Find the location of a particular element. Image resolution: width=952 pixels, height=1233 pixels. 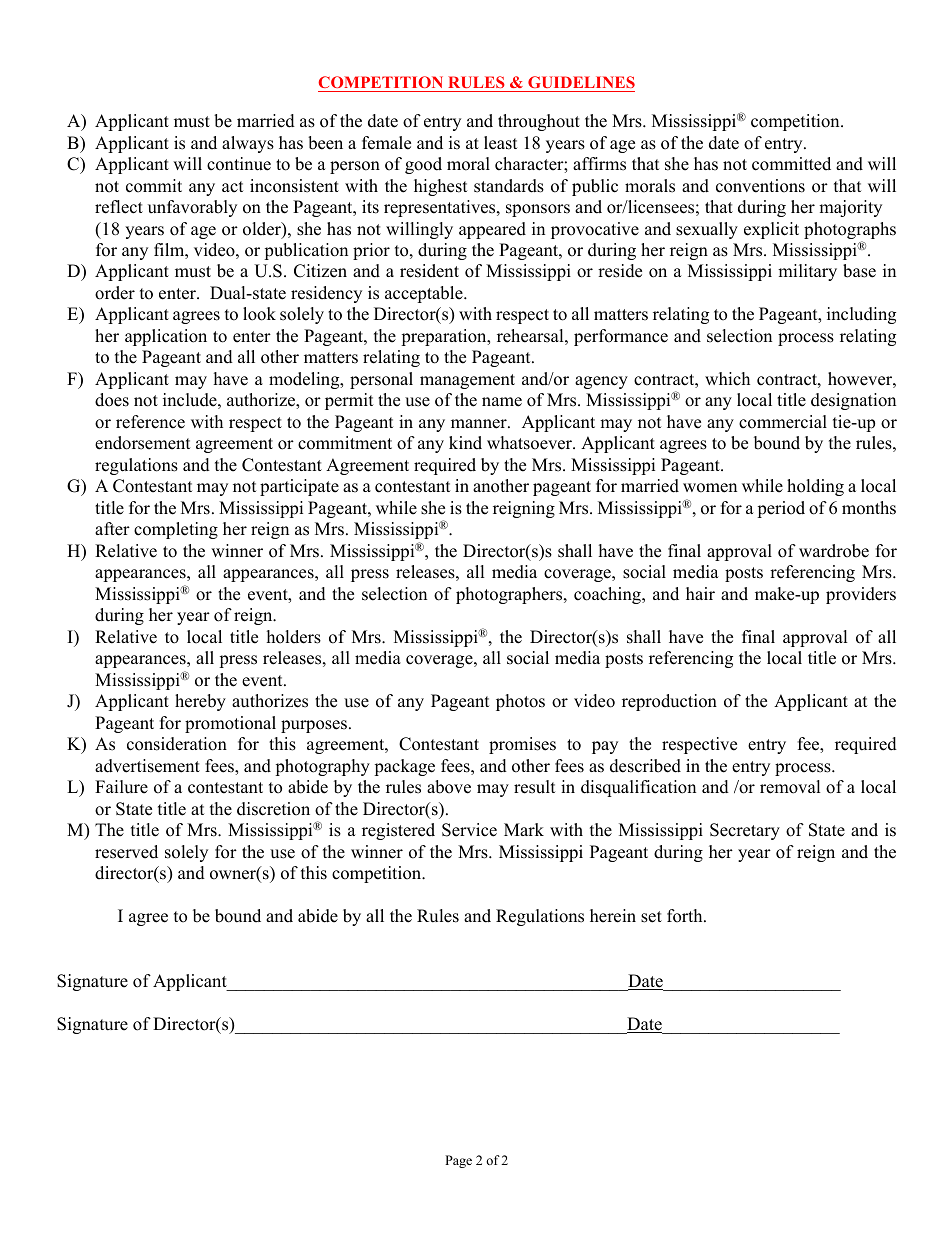

Service is located at coordinates (469, 830).
